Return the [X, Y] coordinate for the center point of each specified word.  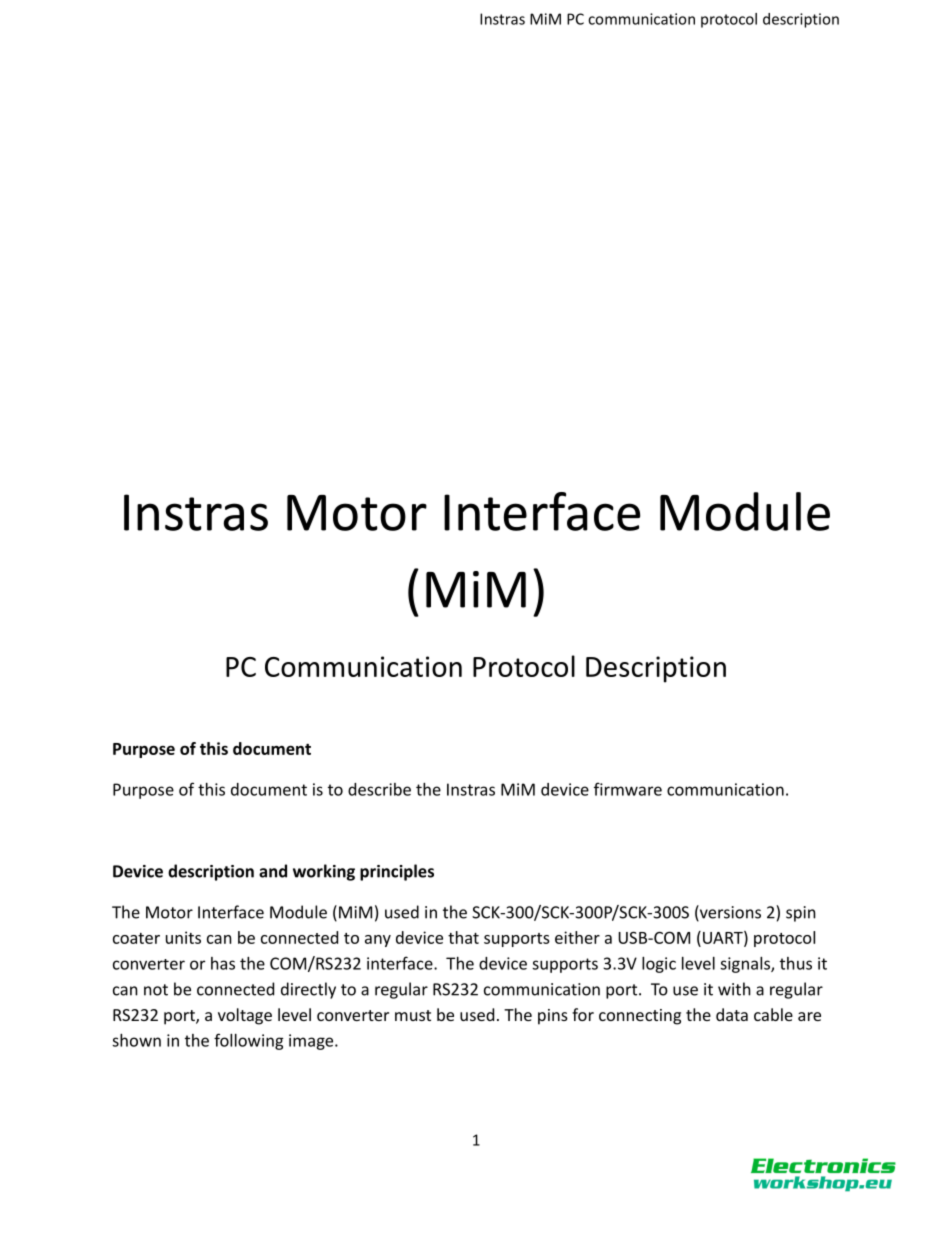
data [732, 1014]
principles [397, 872]
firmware [628, 789]
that [463, 937]
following [249, 1041]
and [273, 871]
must [413, 1015]
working [324, 872]
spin [801, 914]
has [223, 963]
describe [379, 789]
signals [746, 965]
